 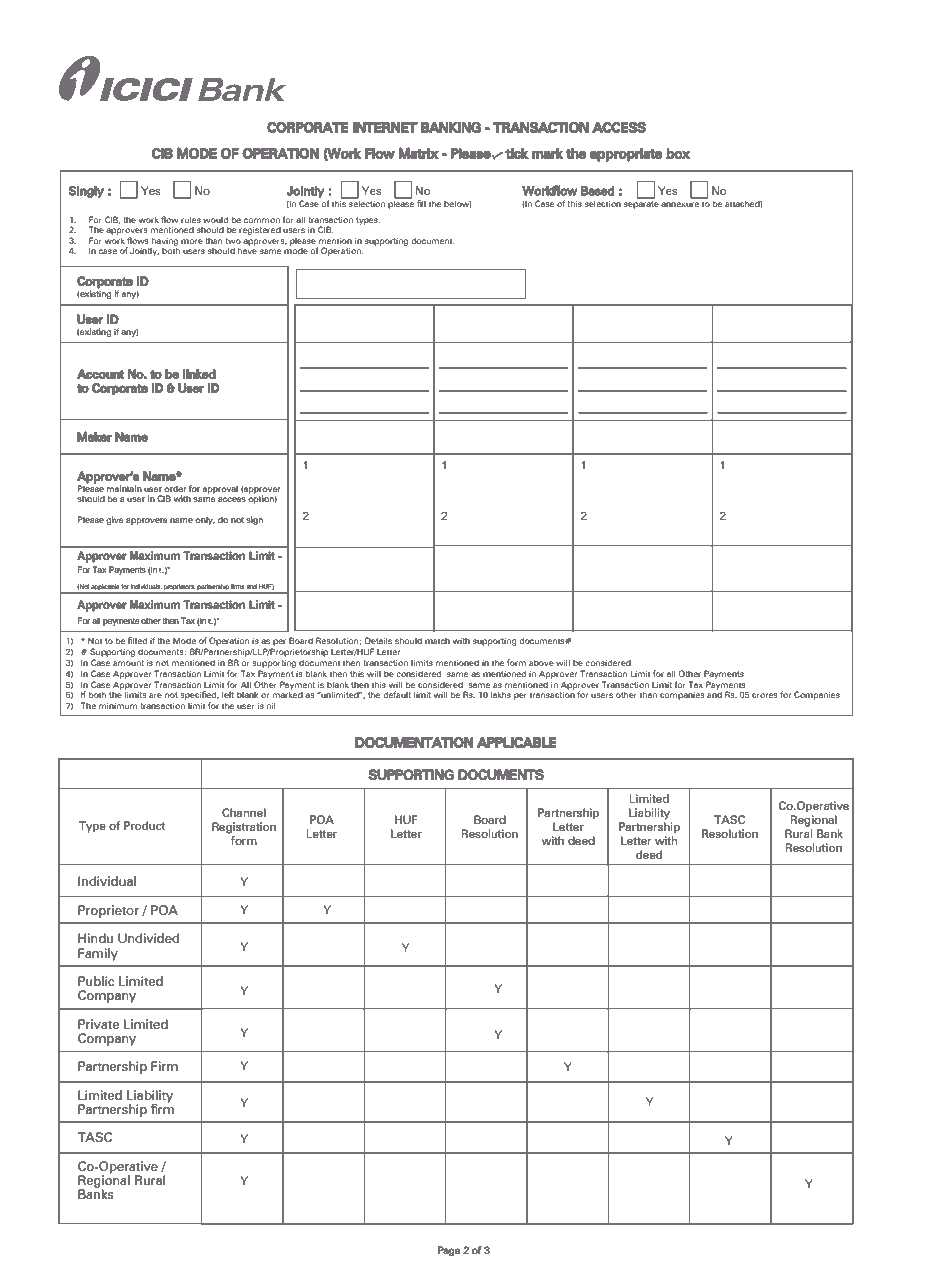 What do you see at coordinates (765, 695) in the screenshot?
I see `crores` at bounding box center [765, 695].
